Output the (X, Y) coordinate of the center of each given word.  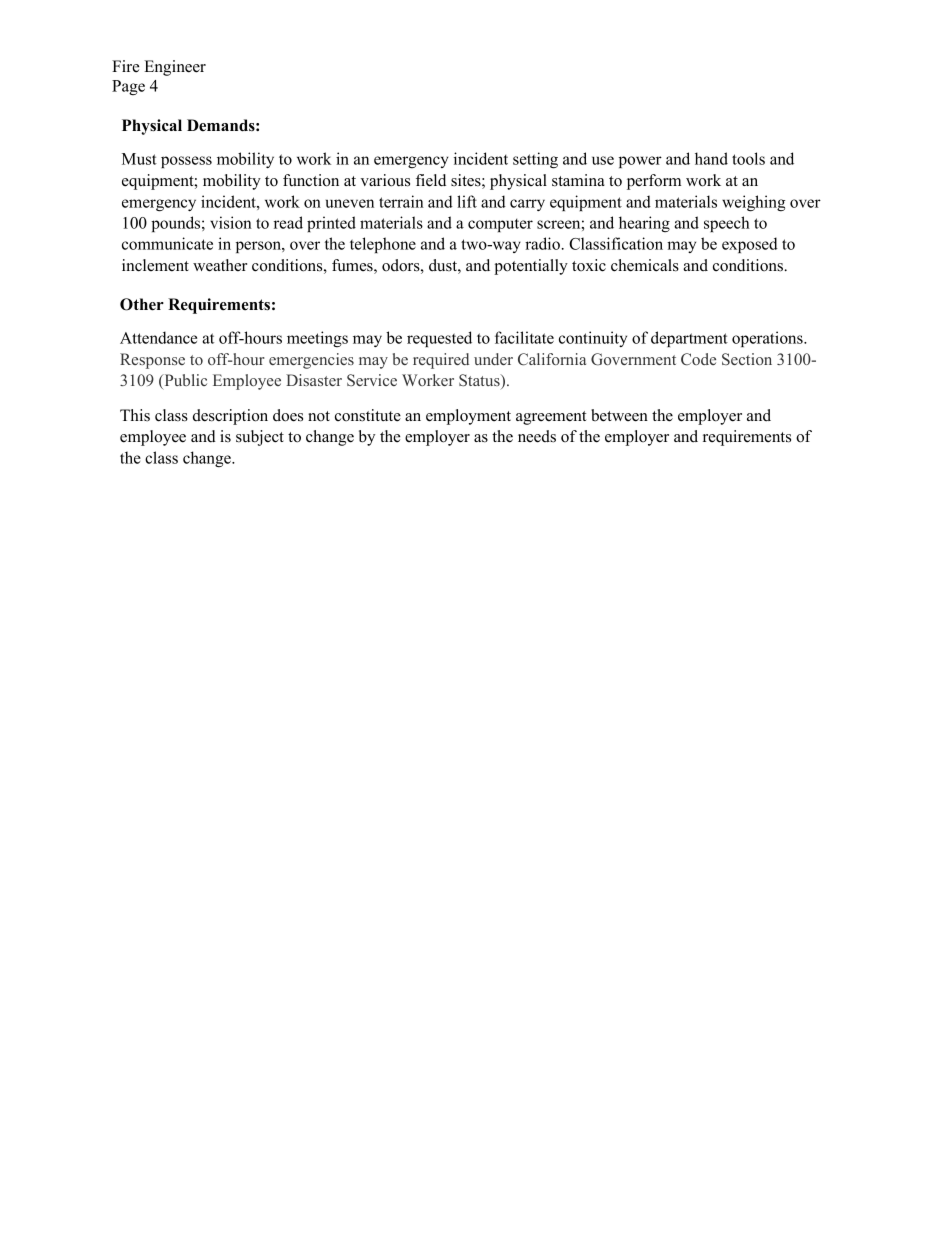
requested (439, 339)
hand (711, 158)
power (640, 162)
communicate (167, 243)
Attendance (158, 337)
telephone (383, 245)
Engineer (175, 68)
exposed (750, 245)
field (431, 180)
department (689, 339)
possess (186, 162)
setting (535, 160)
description (230, 417)
